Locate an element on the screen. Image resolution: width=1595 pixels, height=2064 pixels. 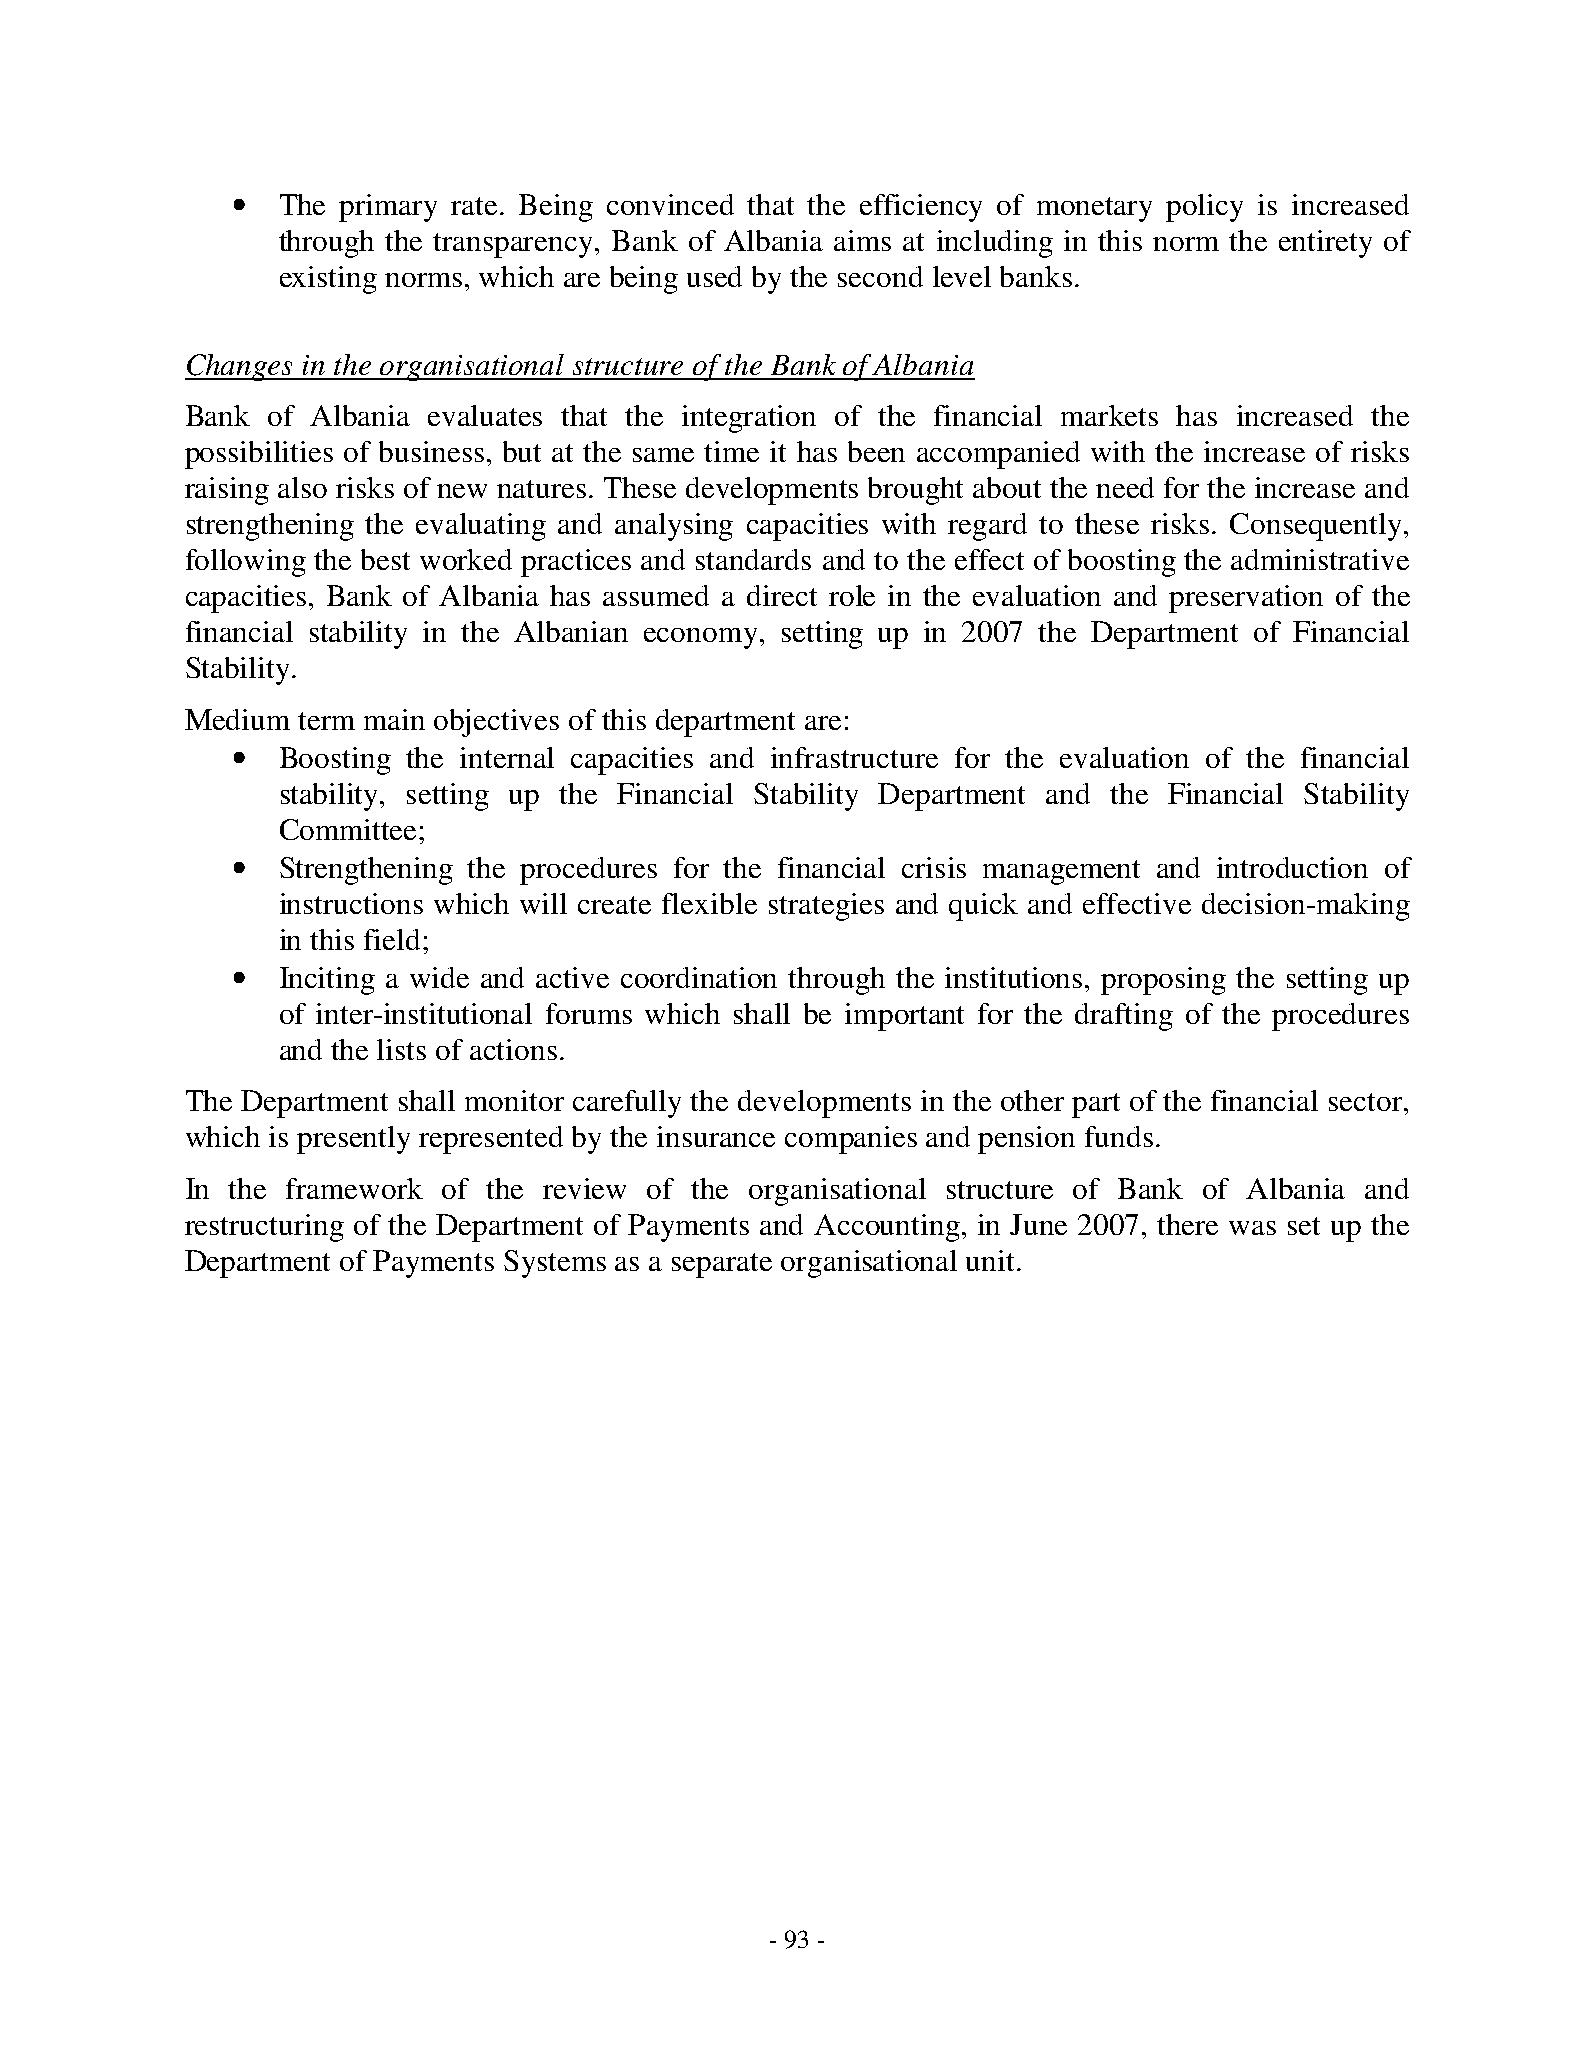
primary is located at coordinates (388, 208).
